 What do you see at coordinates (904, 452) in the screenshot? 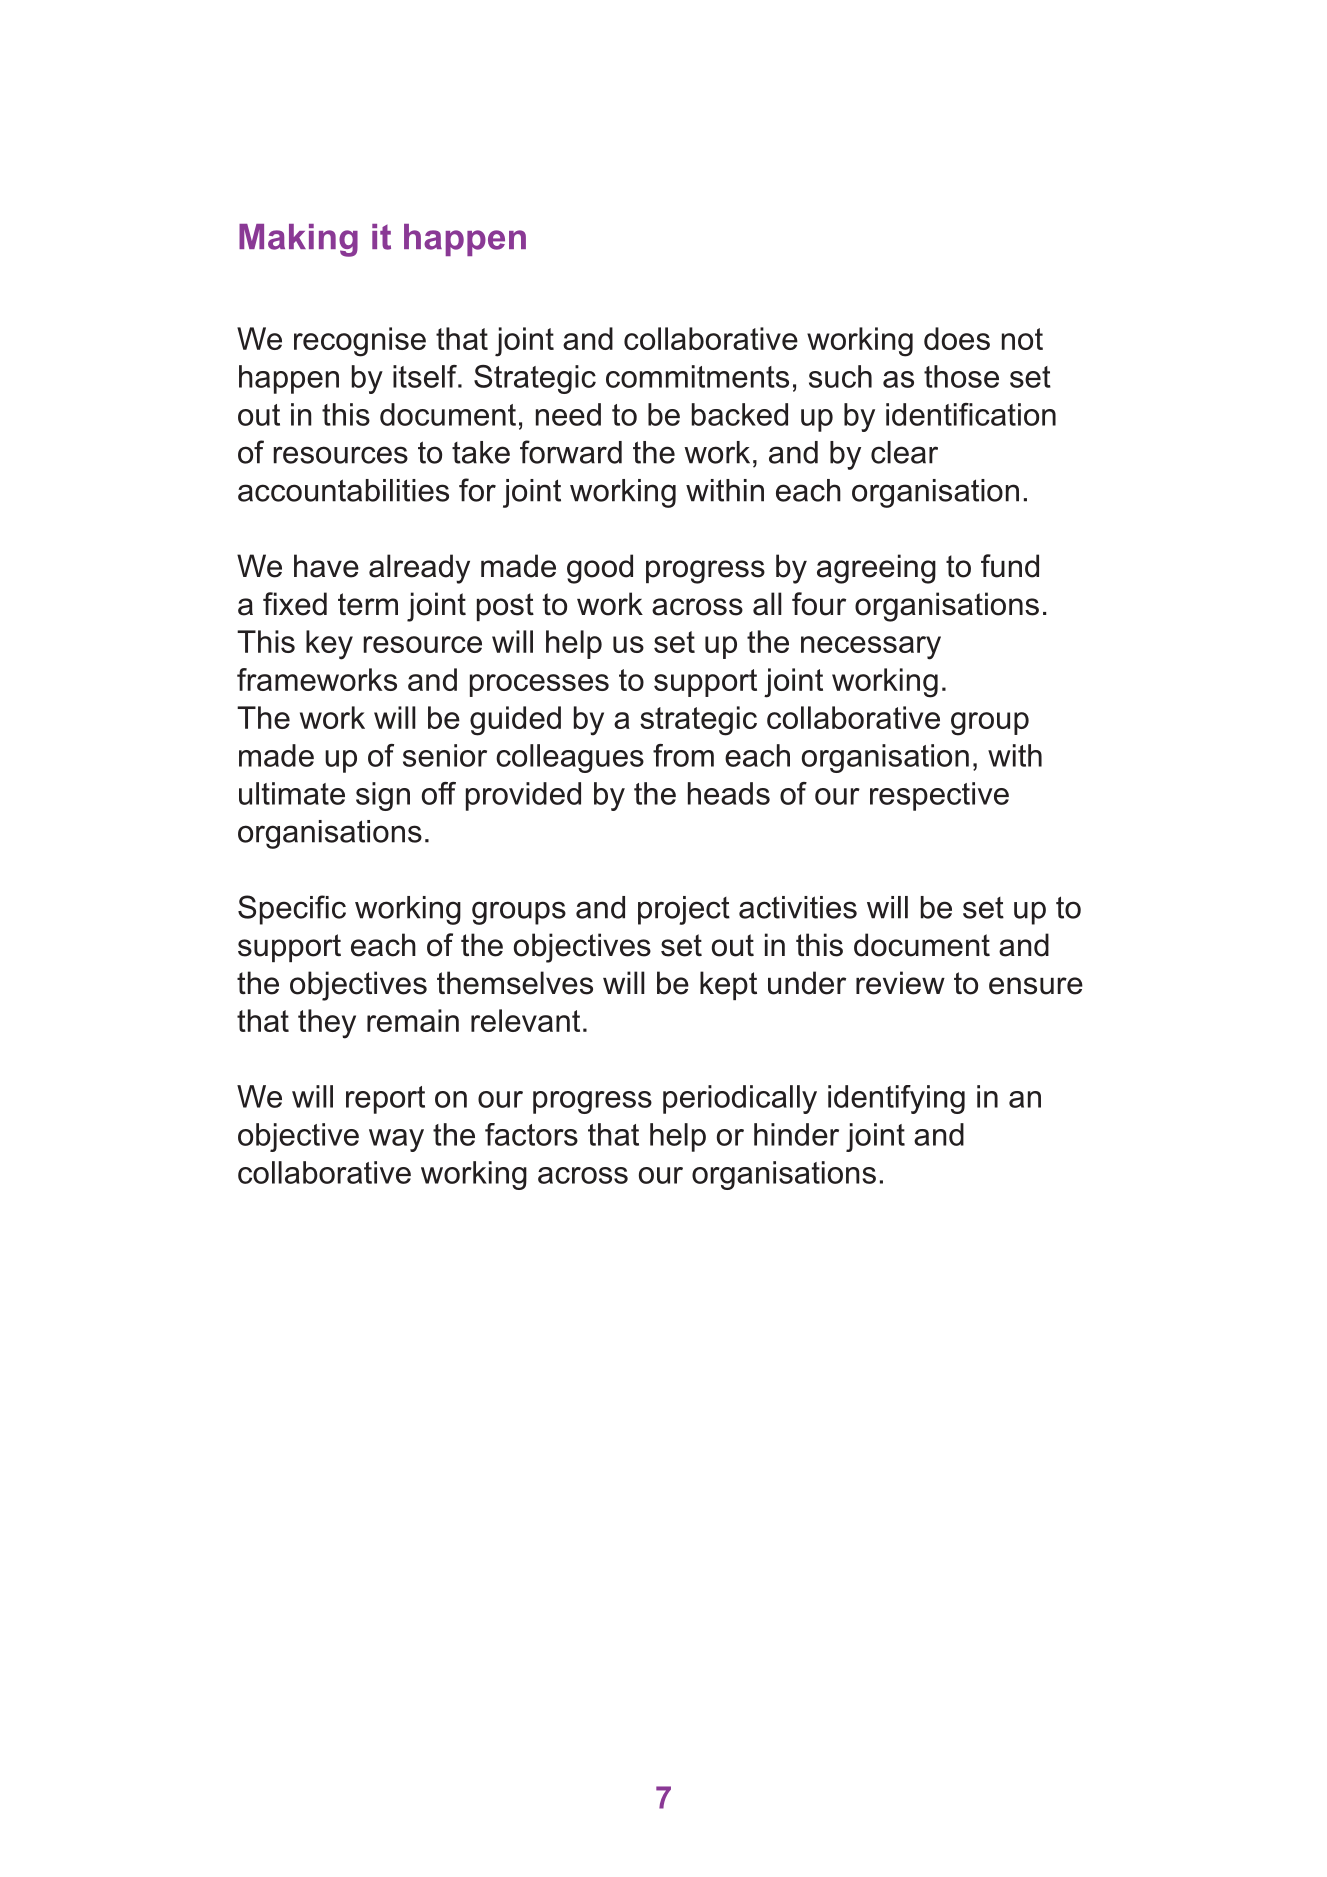
I see `clear` at bounding box center [904, 452].
